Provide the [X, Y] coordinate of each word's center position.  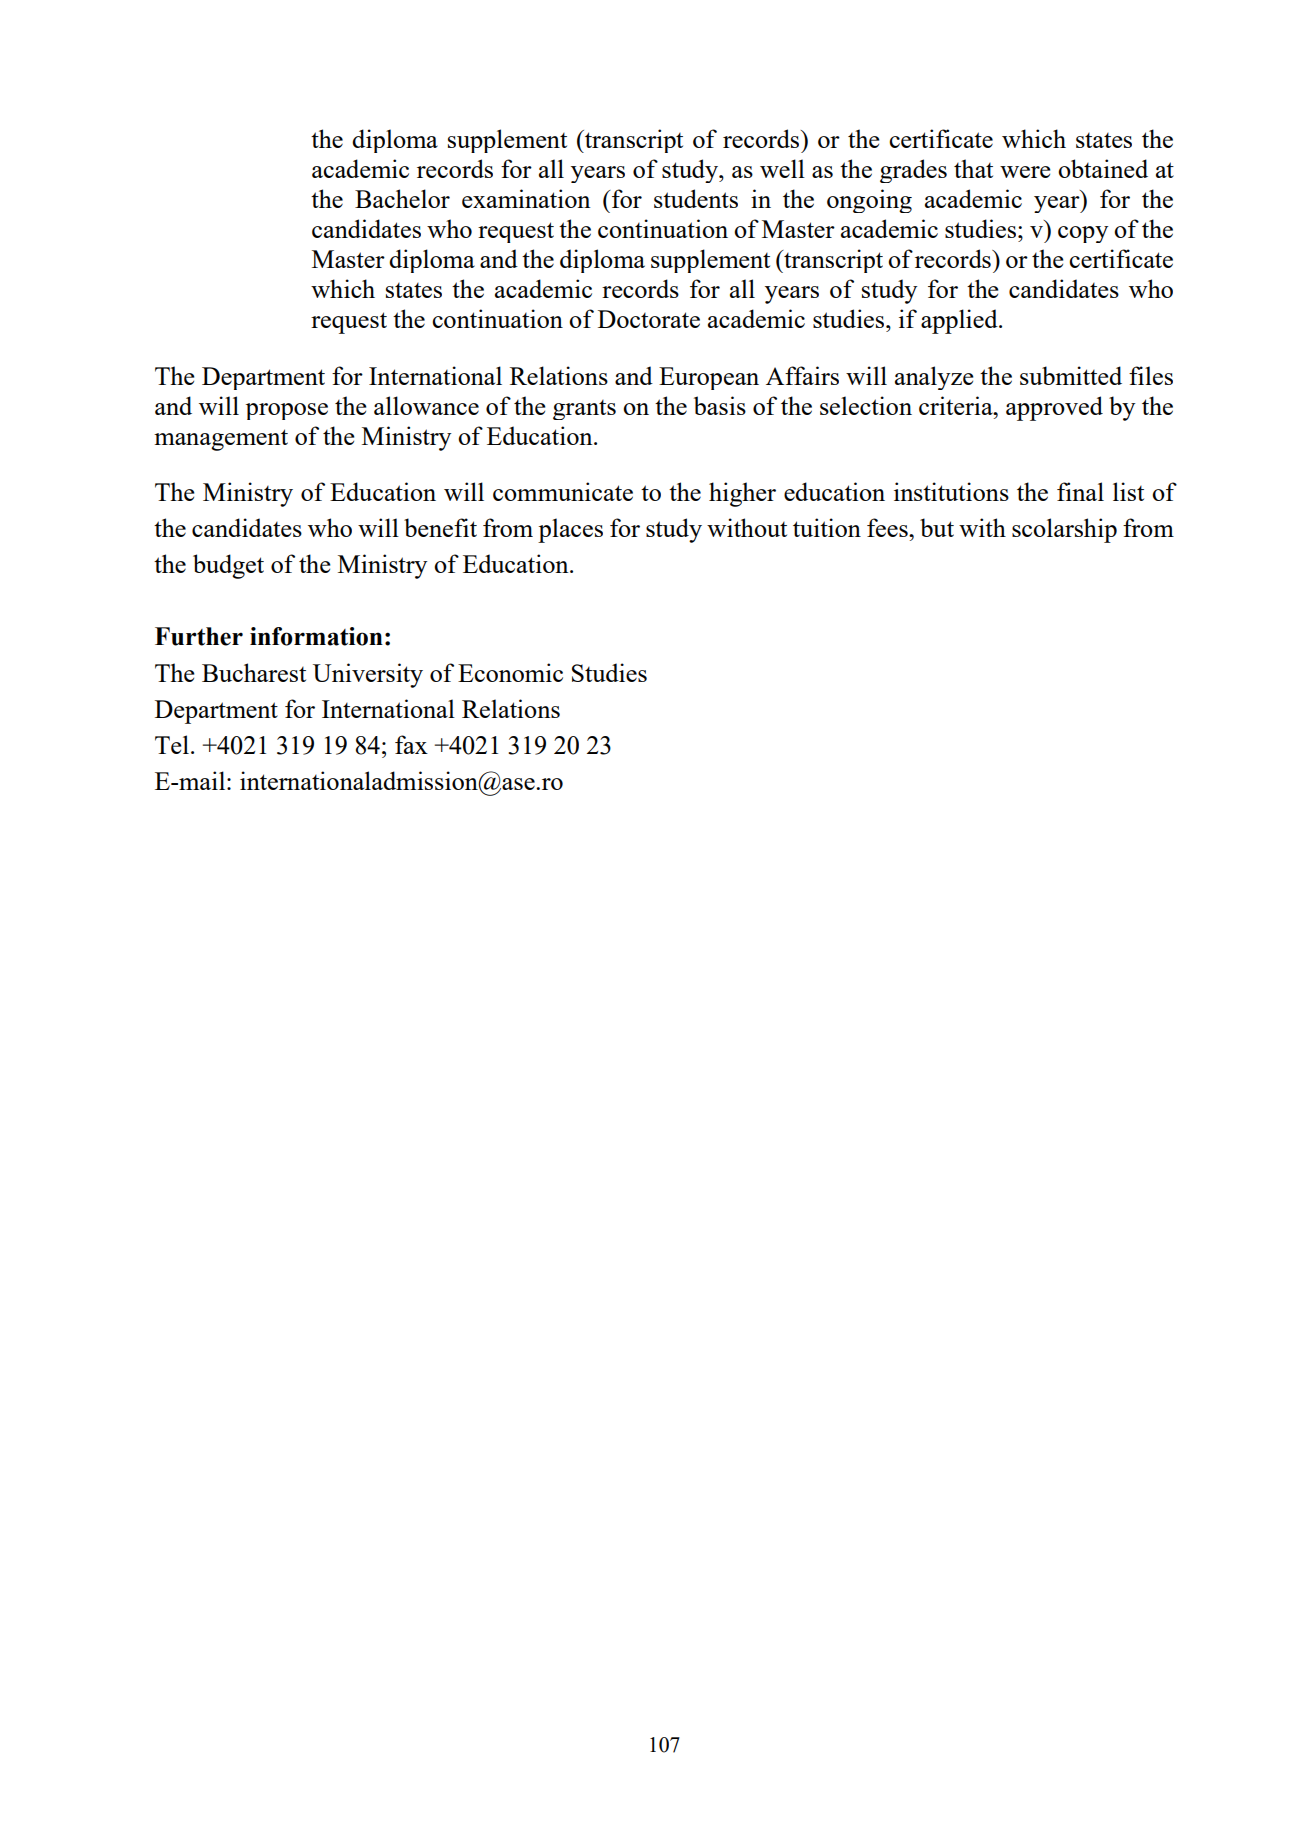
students [696, 198]
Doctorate [649, 319]
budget [228, 566]
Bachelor [402, 198]
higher [742, 494]
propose [287, 411]
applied [960, 321]
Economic [510, 672]
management [221, 440]
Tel [172, 744]
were [1025, 172]
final [1080, 491]
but [937, 527]
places [570, 530]
